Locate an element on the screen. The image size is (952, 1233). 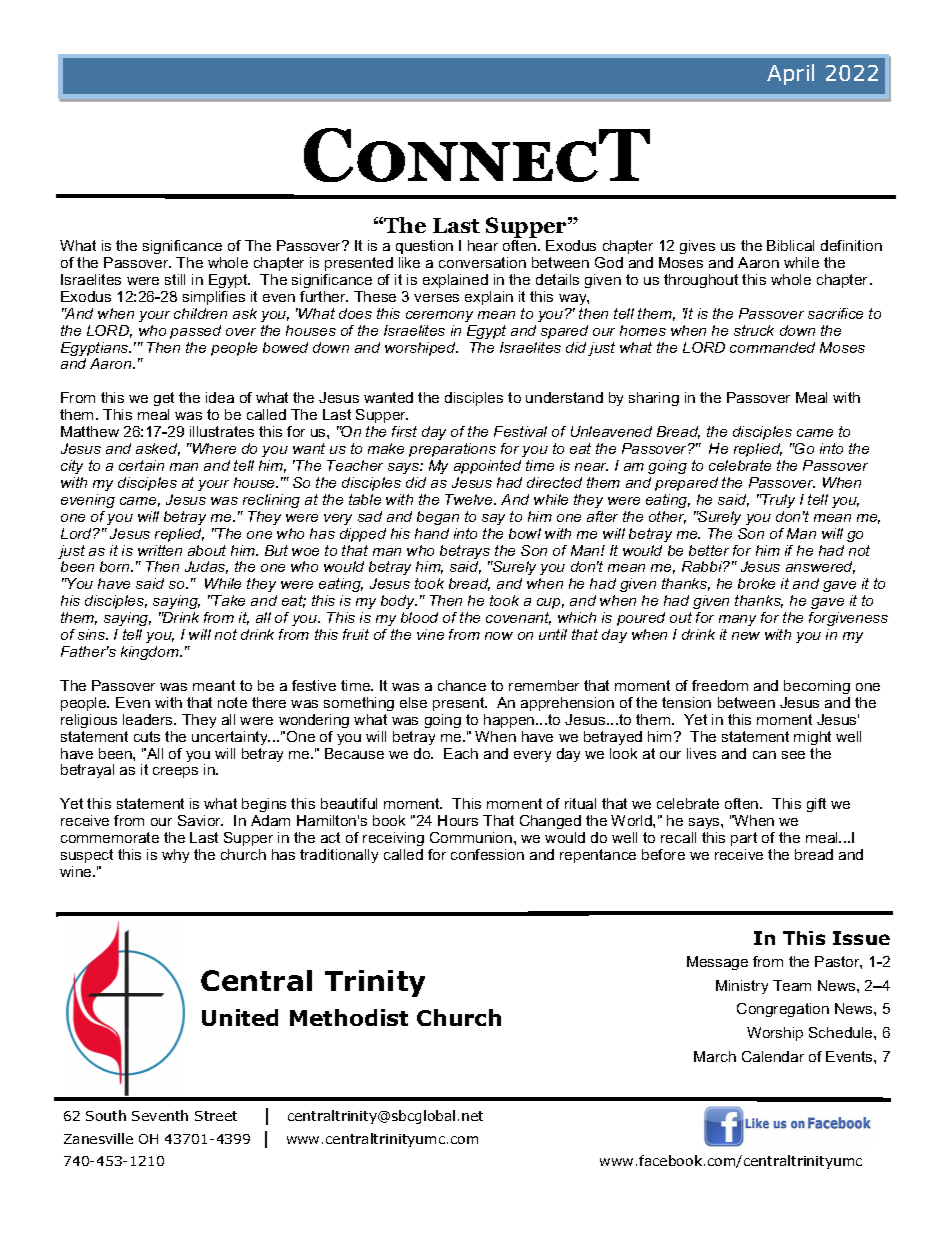
Methodist is located at coordinates (349, 1017).
